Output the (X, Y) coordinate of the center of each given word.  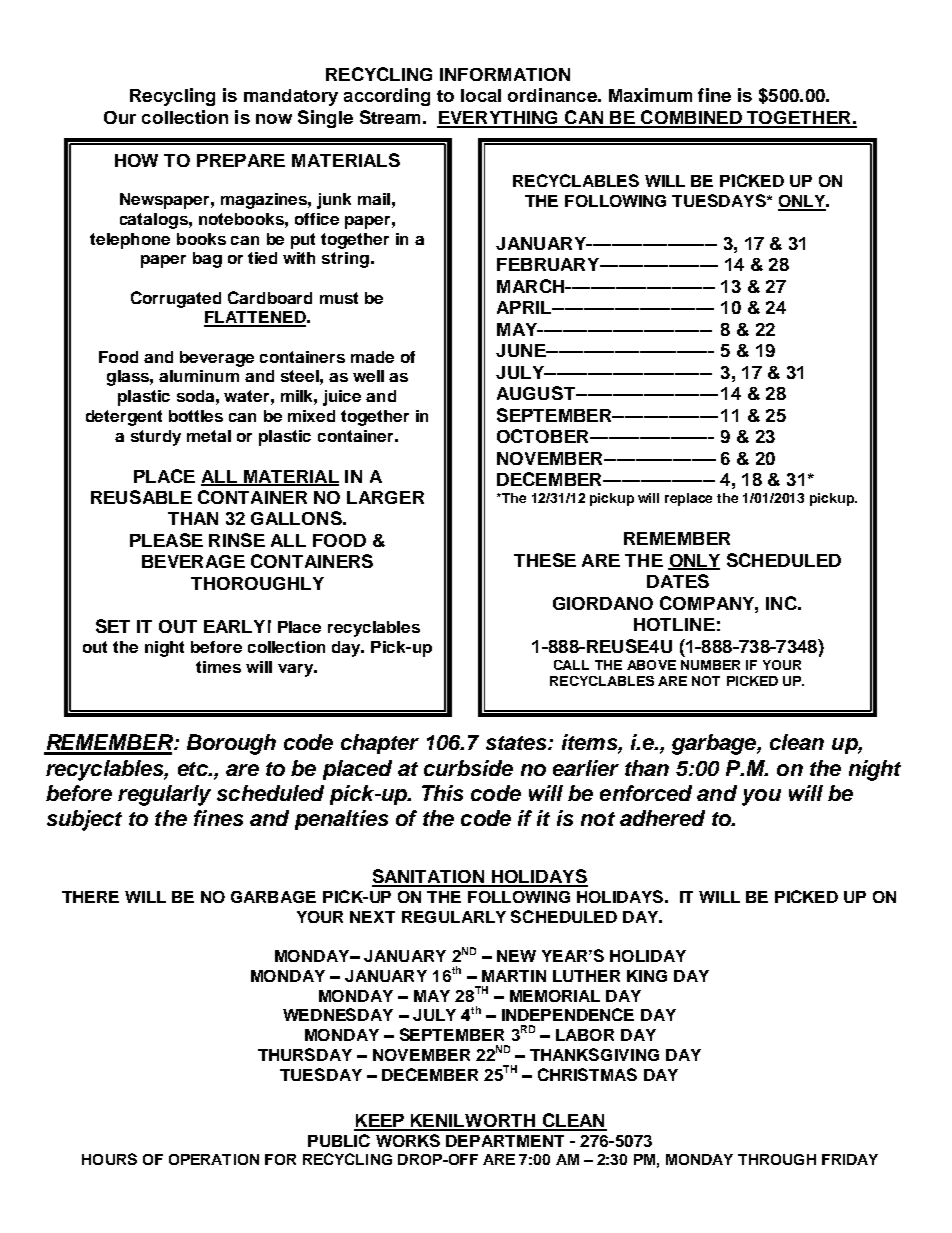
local (481, 95)
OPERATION (214, 1159)
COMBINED (691, 118)
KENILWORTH (473, 1122)
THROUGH (777, 1159)
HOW (136, 160)
